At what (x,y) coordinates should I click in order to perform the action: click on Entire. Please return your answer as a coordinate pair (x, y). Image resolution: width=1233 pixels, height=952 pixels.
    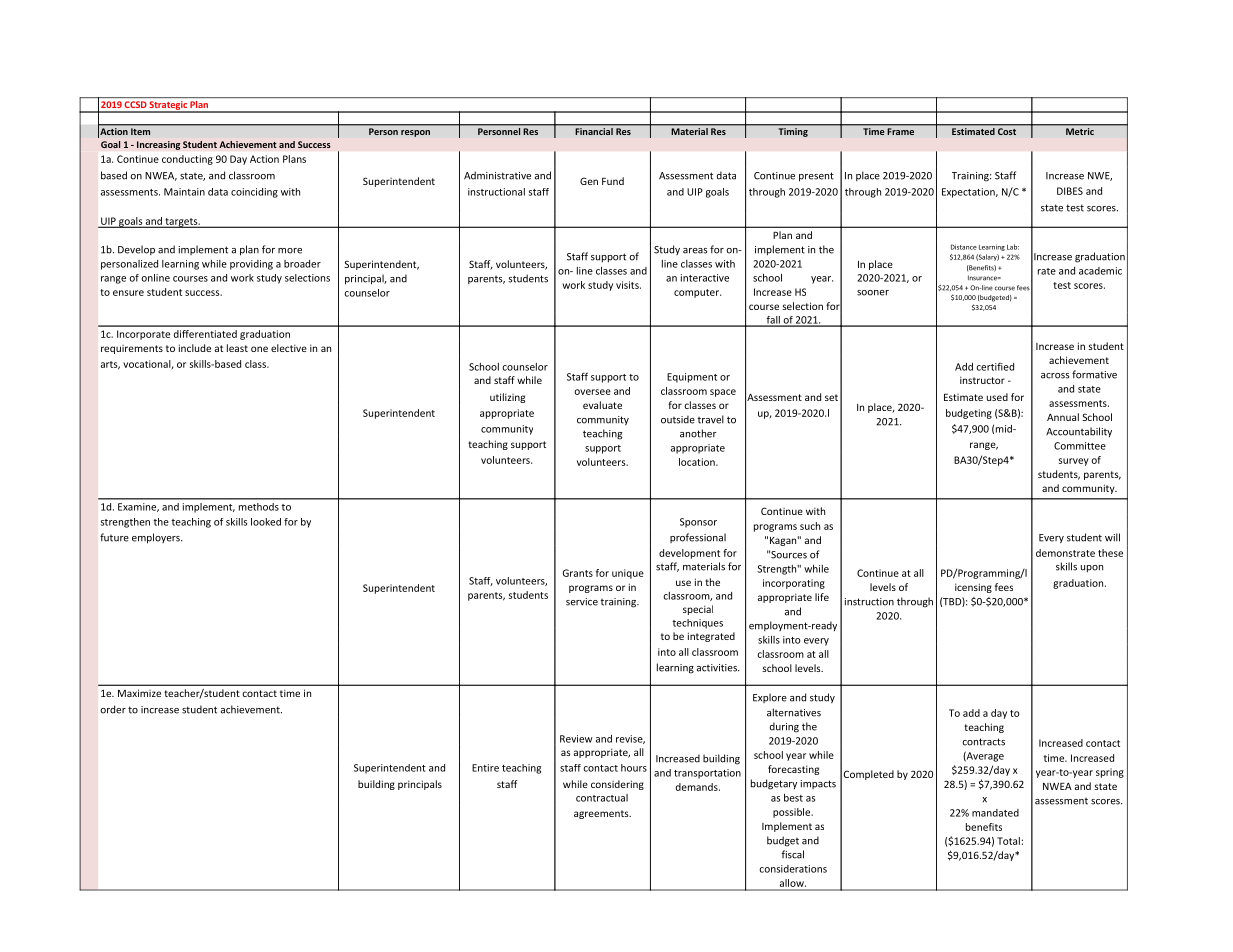
    Looking at the image, I should click on (485, 768).
